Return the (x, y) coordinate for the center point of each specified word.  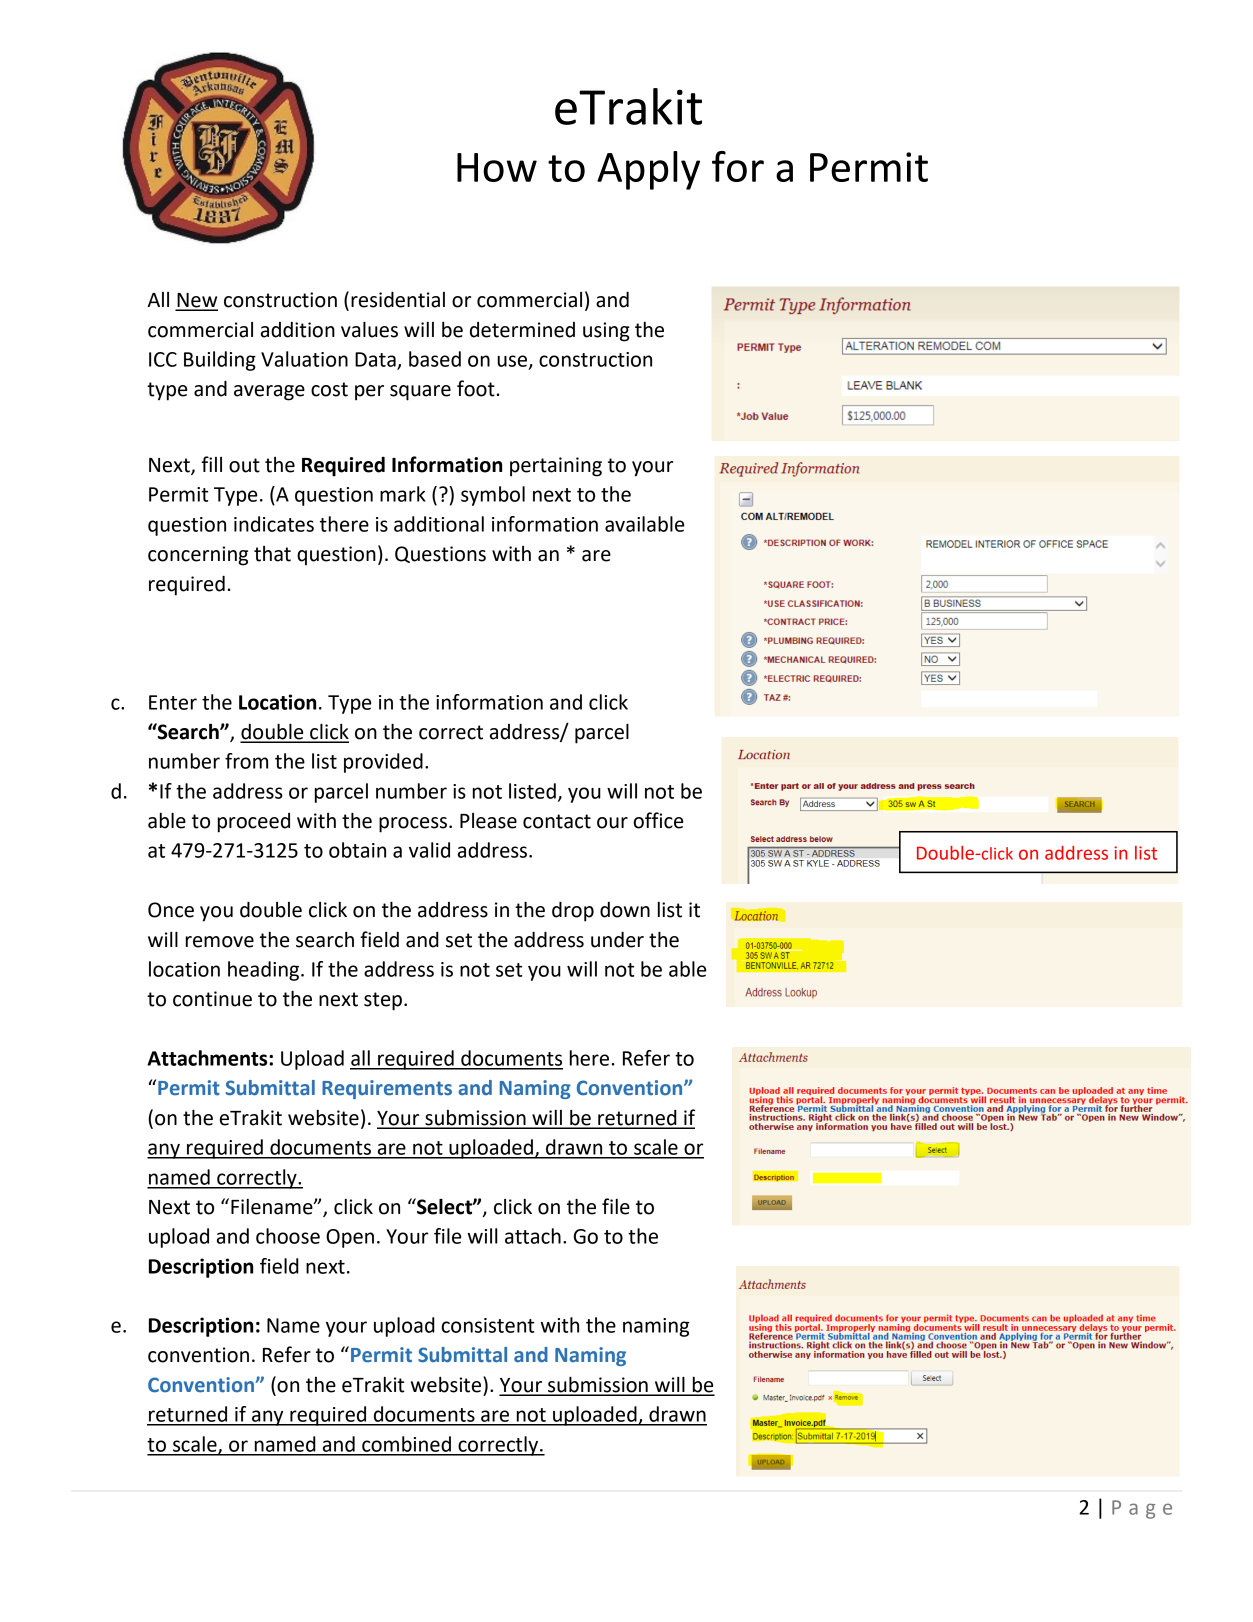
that (272, 554)
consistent (488, 1325)
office (658, 820)
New (196, 301)
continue (212, 999)
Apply (648, 170)
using (606, 332)
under (617, 940)
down (625, 910)
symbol (493, 496)
